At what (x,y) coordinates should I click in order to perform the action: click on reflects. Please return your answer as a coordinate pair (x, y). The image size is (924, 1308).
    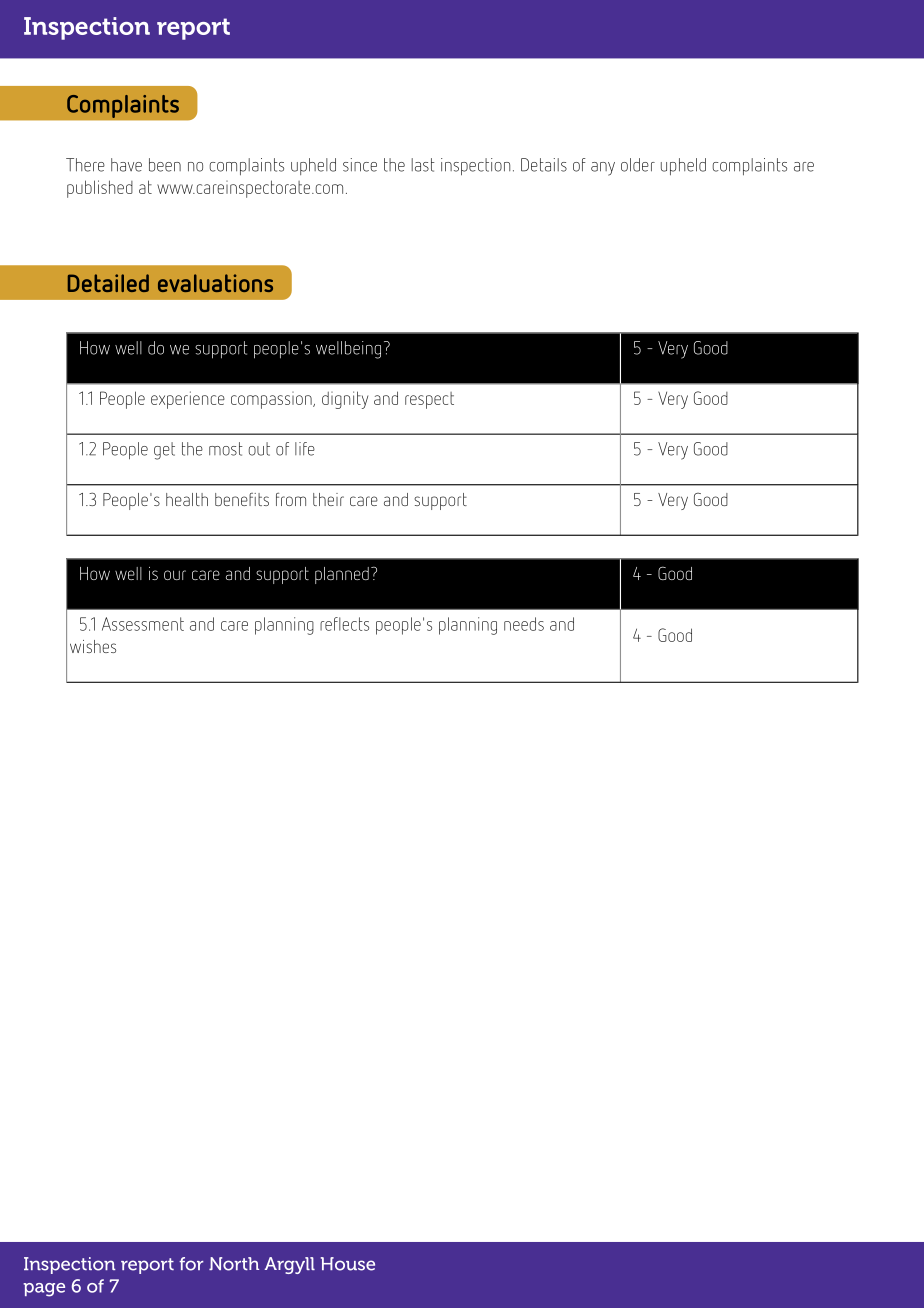
    Looking at the image, I should click on (344, 624).
